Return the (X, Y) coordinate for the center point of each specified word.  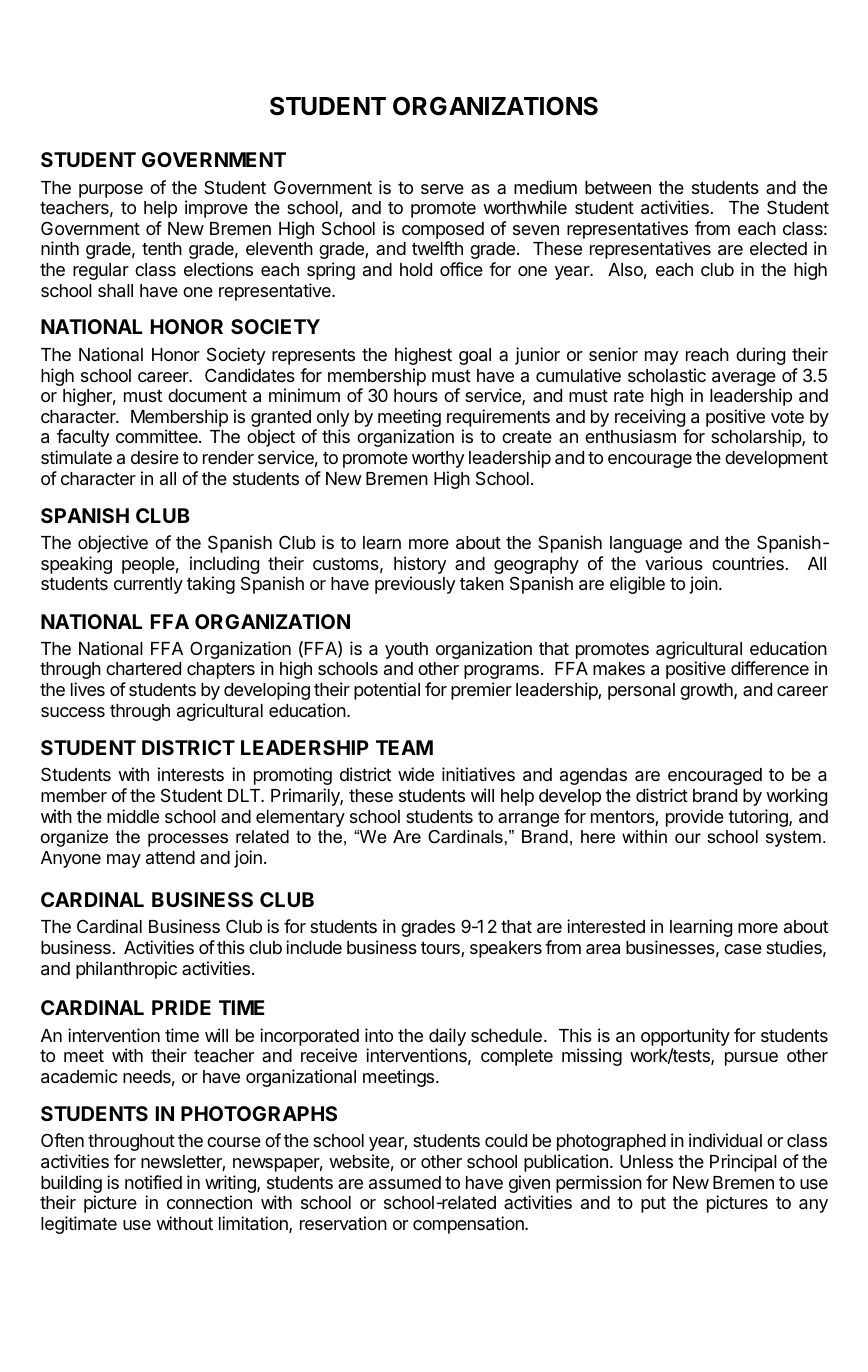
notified (153, 1182)
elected (778, 248)
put (653, 1205)
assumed (405, 1182)
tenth (162, 248)
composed (443, 230)
